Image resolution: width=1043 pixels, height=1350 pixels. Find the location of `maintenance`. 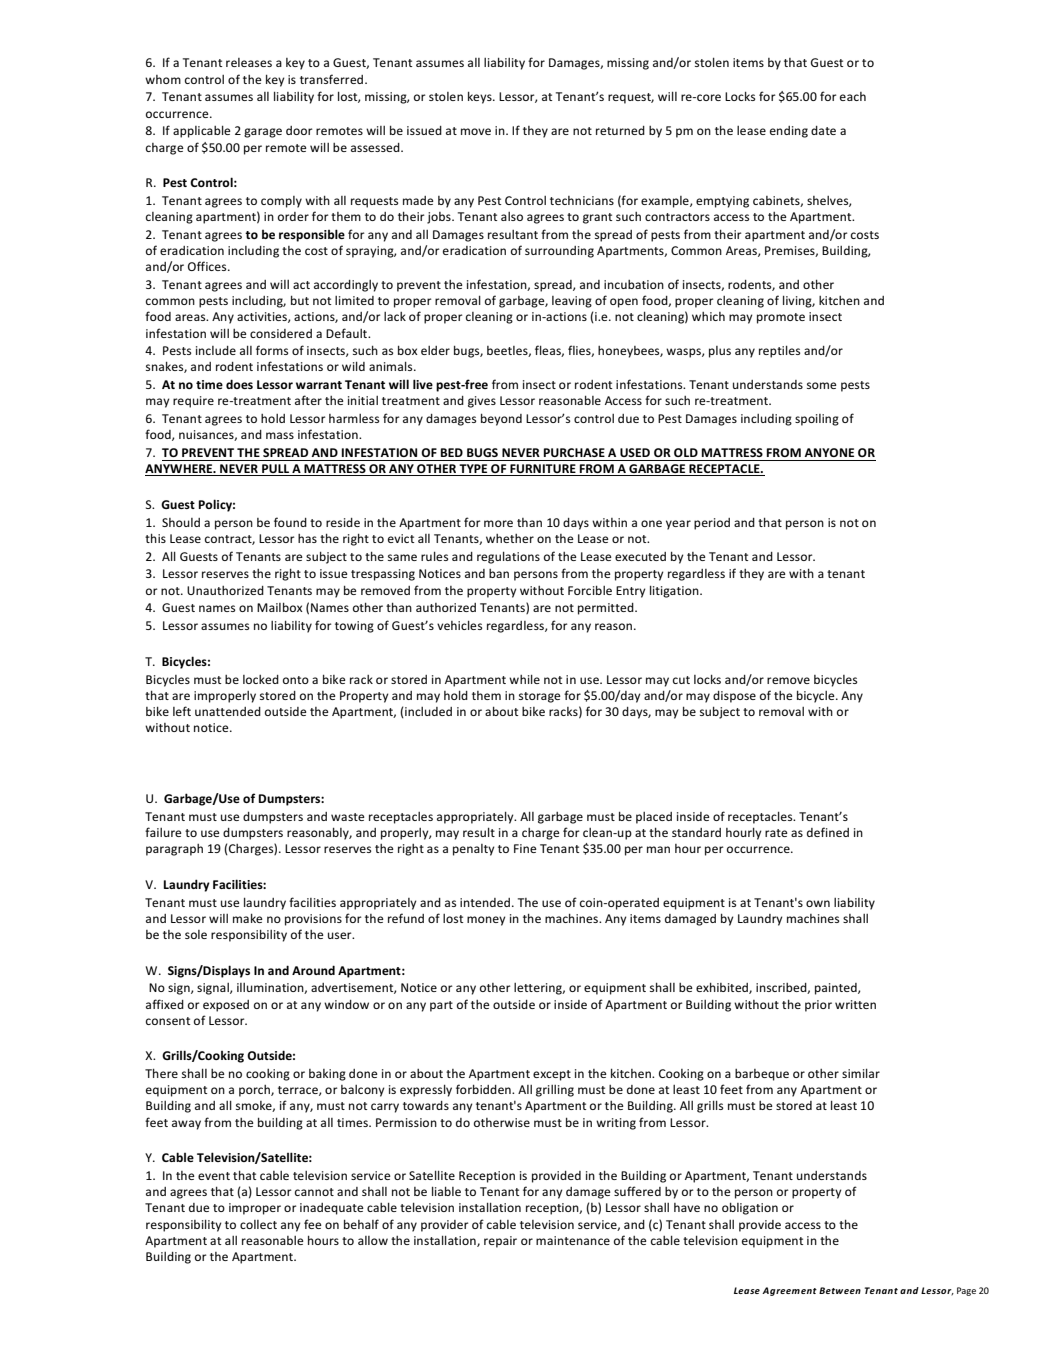

maintenance is located at coordinates (573, 1240).
